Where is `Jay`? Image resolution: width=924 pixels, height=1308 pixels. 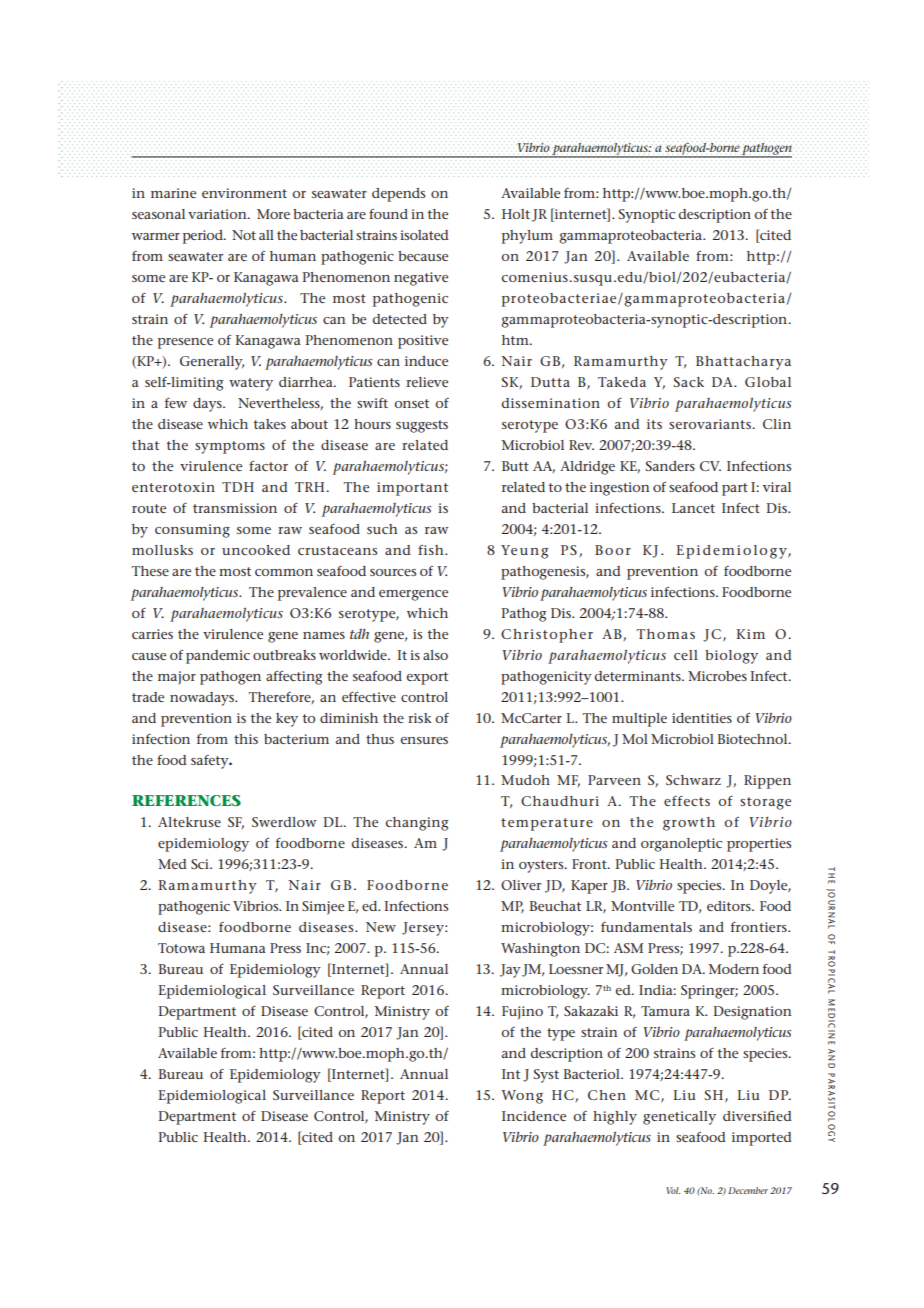
Jay is located at coordinates (510, 971).
